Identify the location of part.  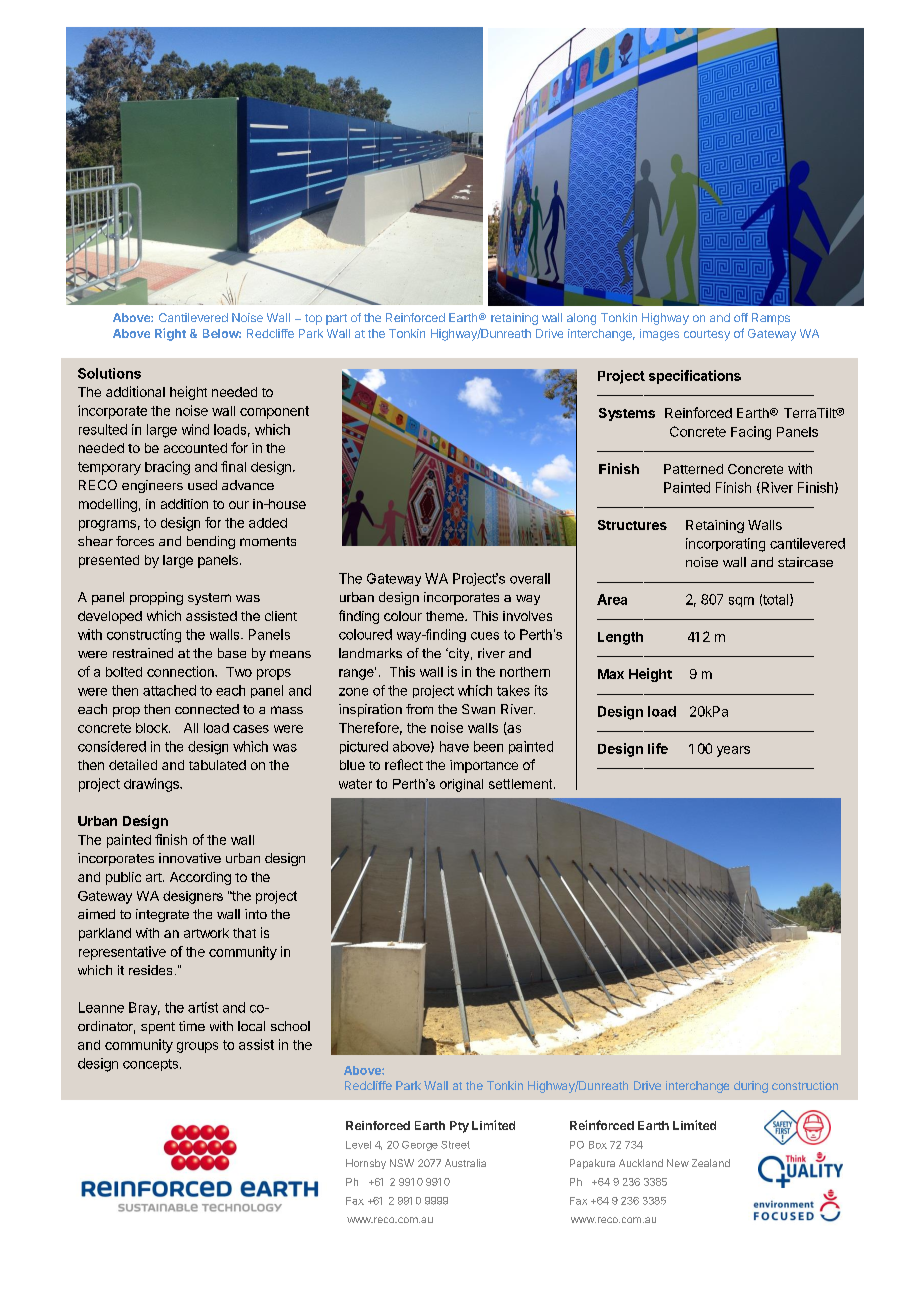
(336, 319).
